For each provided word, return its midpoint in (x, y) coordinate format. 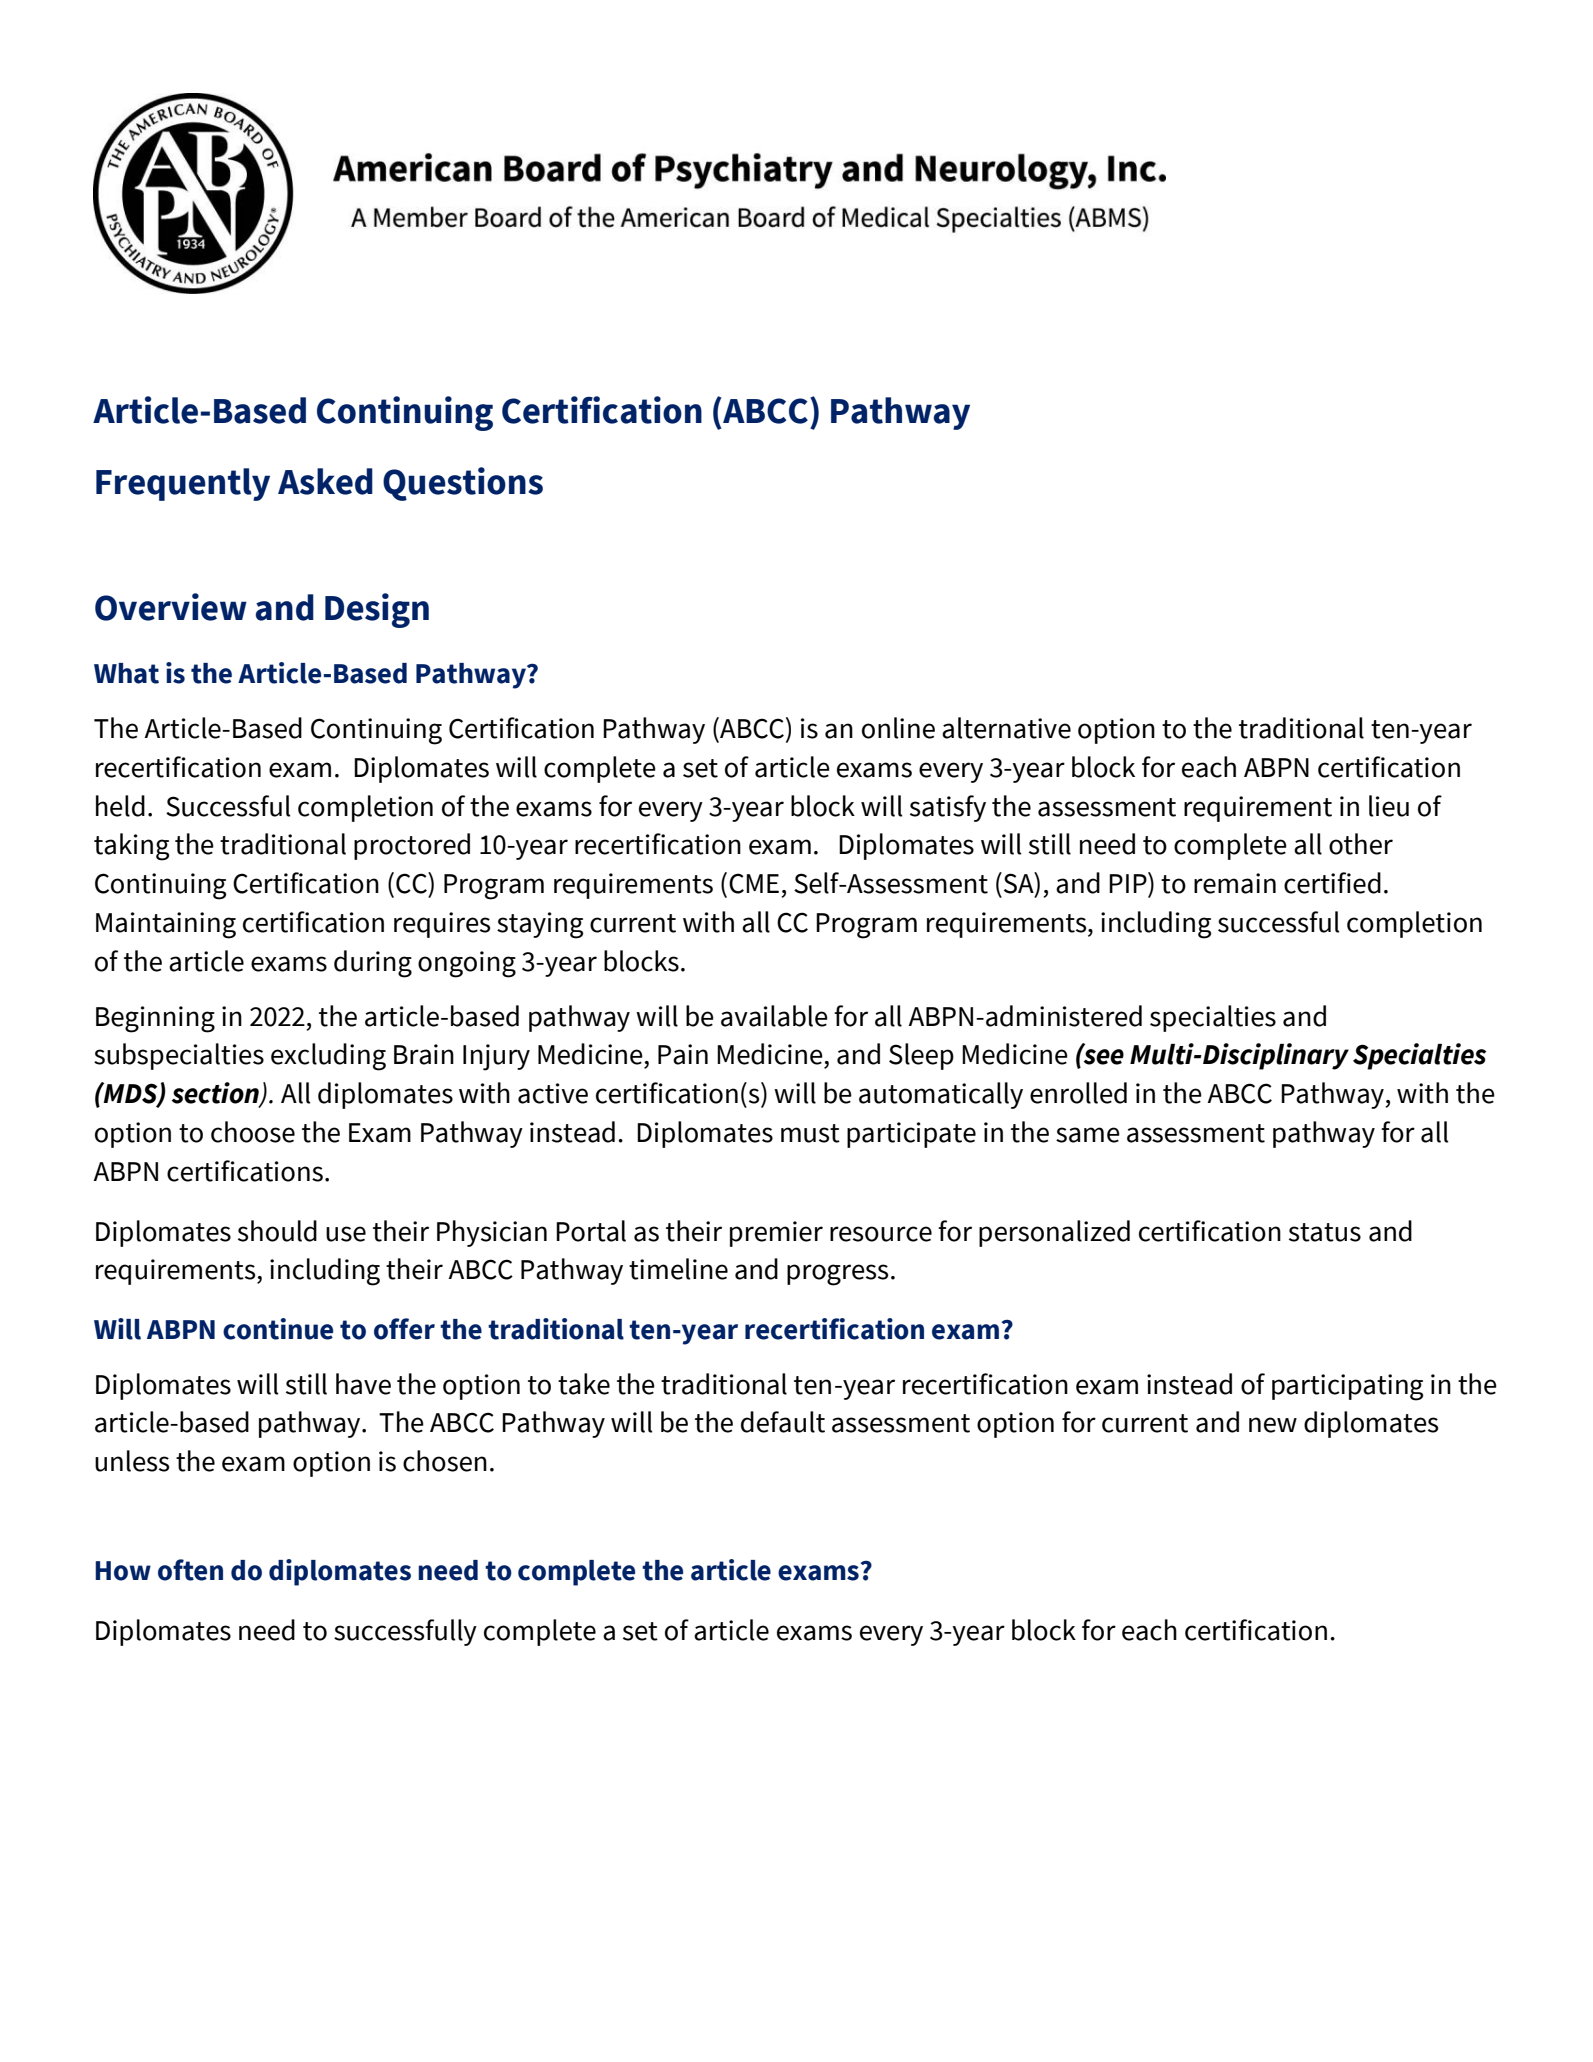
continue (278, 1329)
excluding (328, 1057)
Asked (325, 481)
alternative (1006, 728)
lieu (1389, 806)
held (120, 806)
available (774, 1016)
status (1325, 1232)
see (1103, 1056)
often (190, 1570)
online (898, 728)
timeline (678, 1269)
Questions (463, 484)
